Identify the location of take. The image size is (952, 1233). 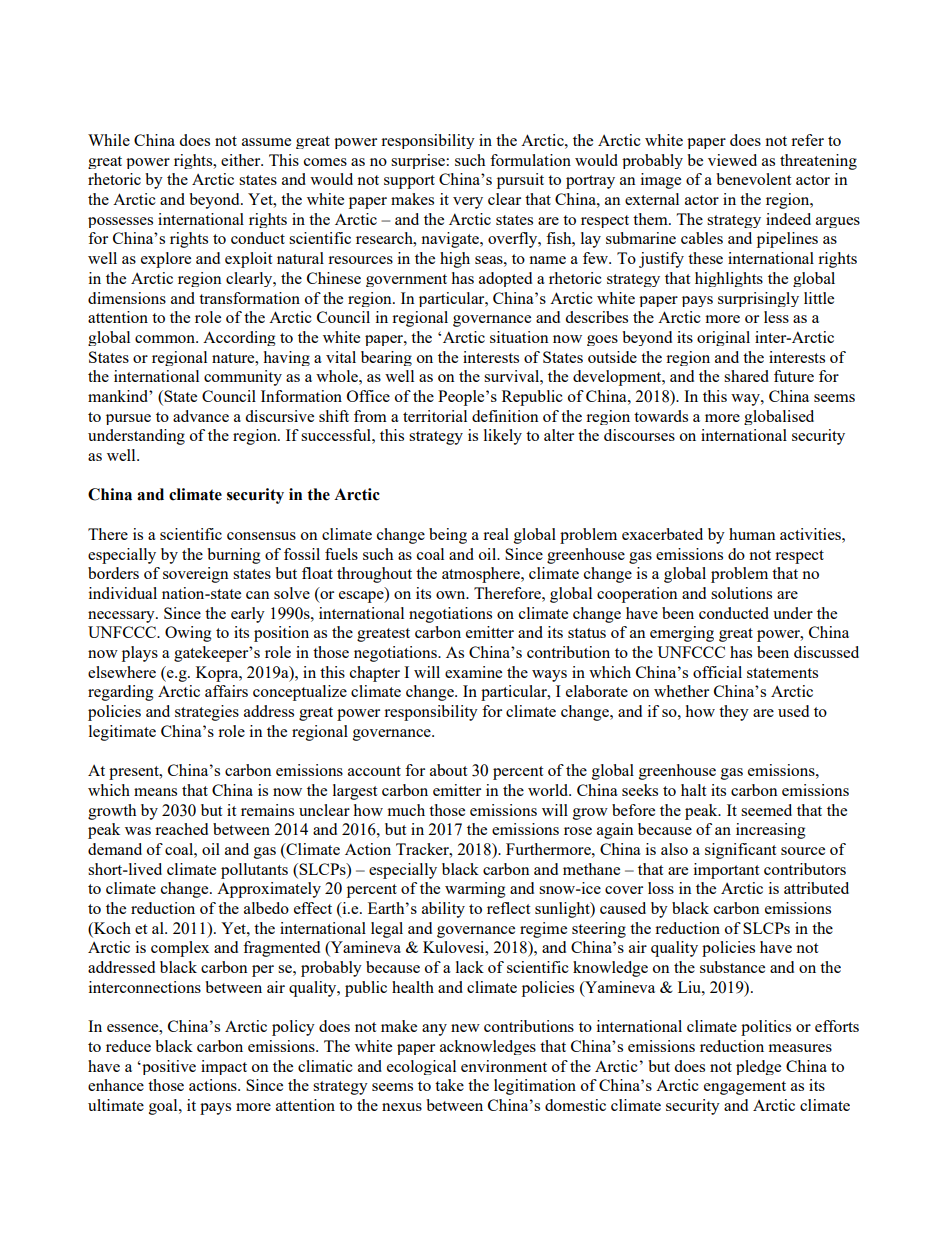
(449, 1085).
